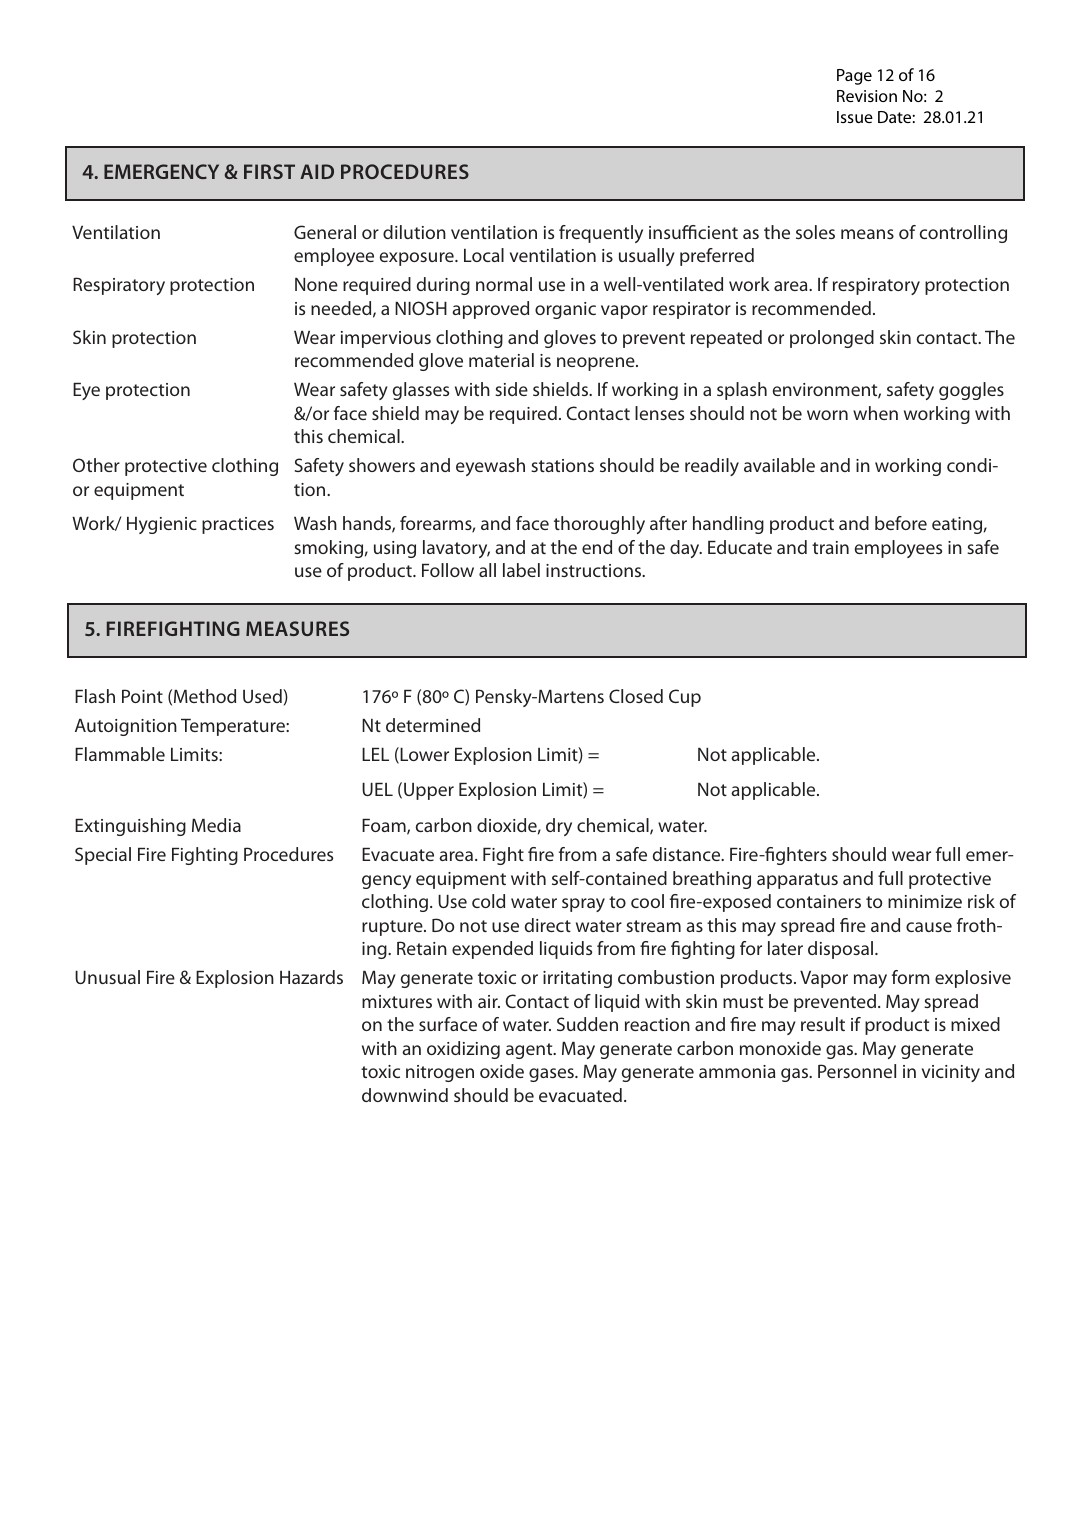 The width and height of the screenshot is (1091, 1530). I want to click on gases, so click(552, 1075).
